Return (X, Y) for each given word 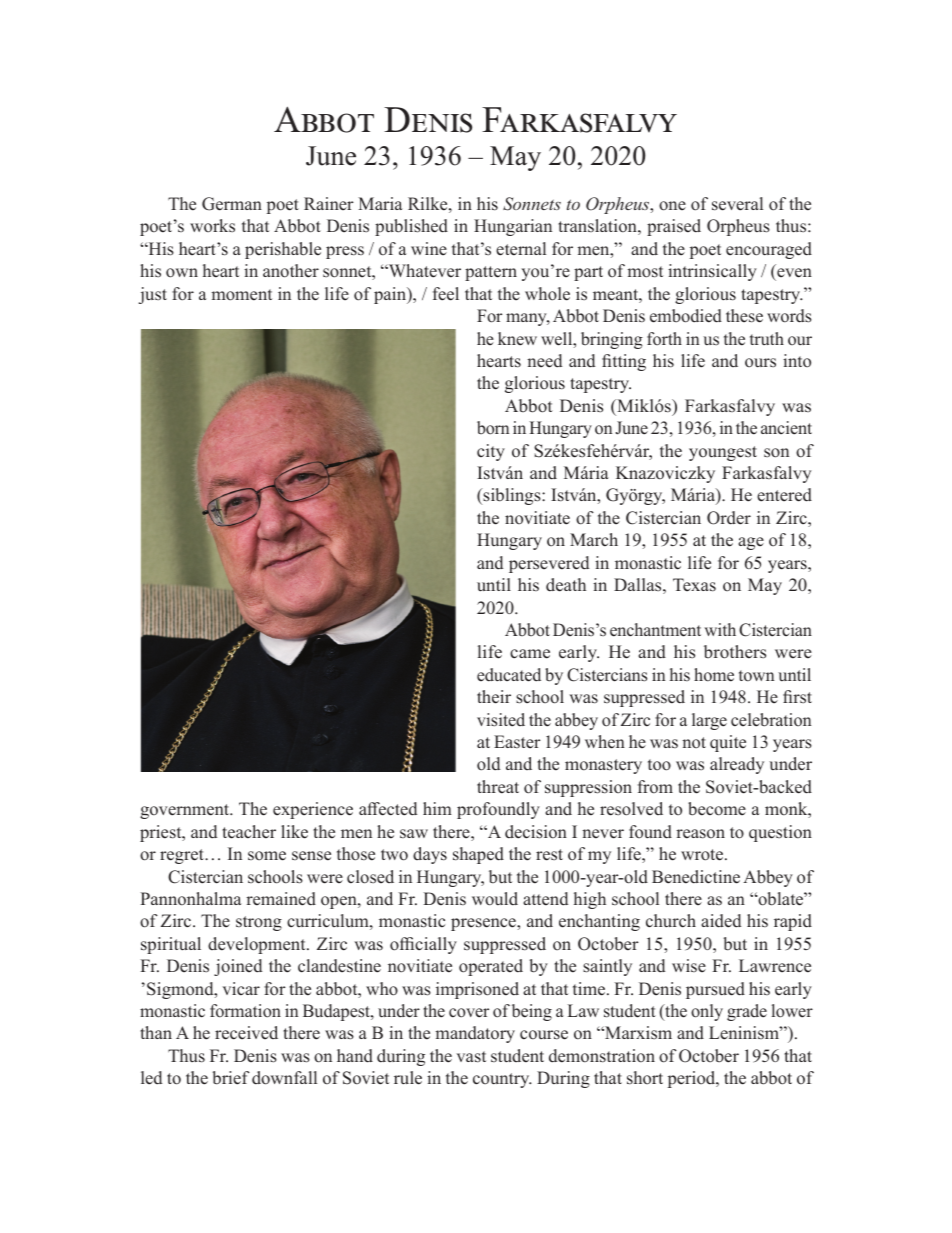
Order (729, 518)
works (212, 226)
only (707, 1012)
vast (471, 1057)
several (737, 204)
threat (498, 787)
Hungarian (513, 227)
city (491, 452)
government (186, 811)
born (493, 428)
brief (231, 1078)
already (737, 765)
